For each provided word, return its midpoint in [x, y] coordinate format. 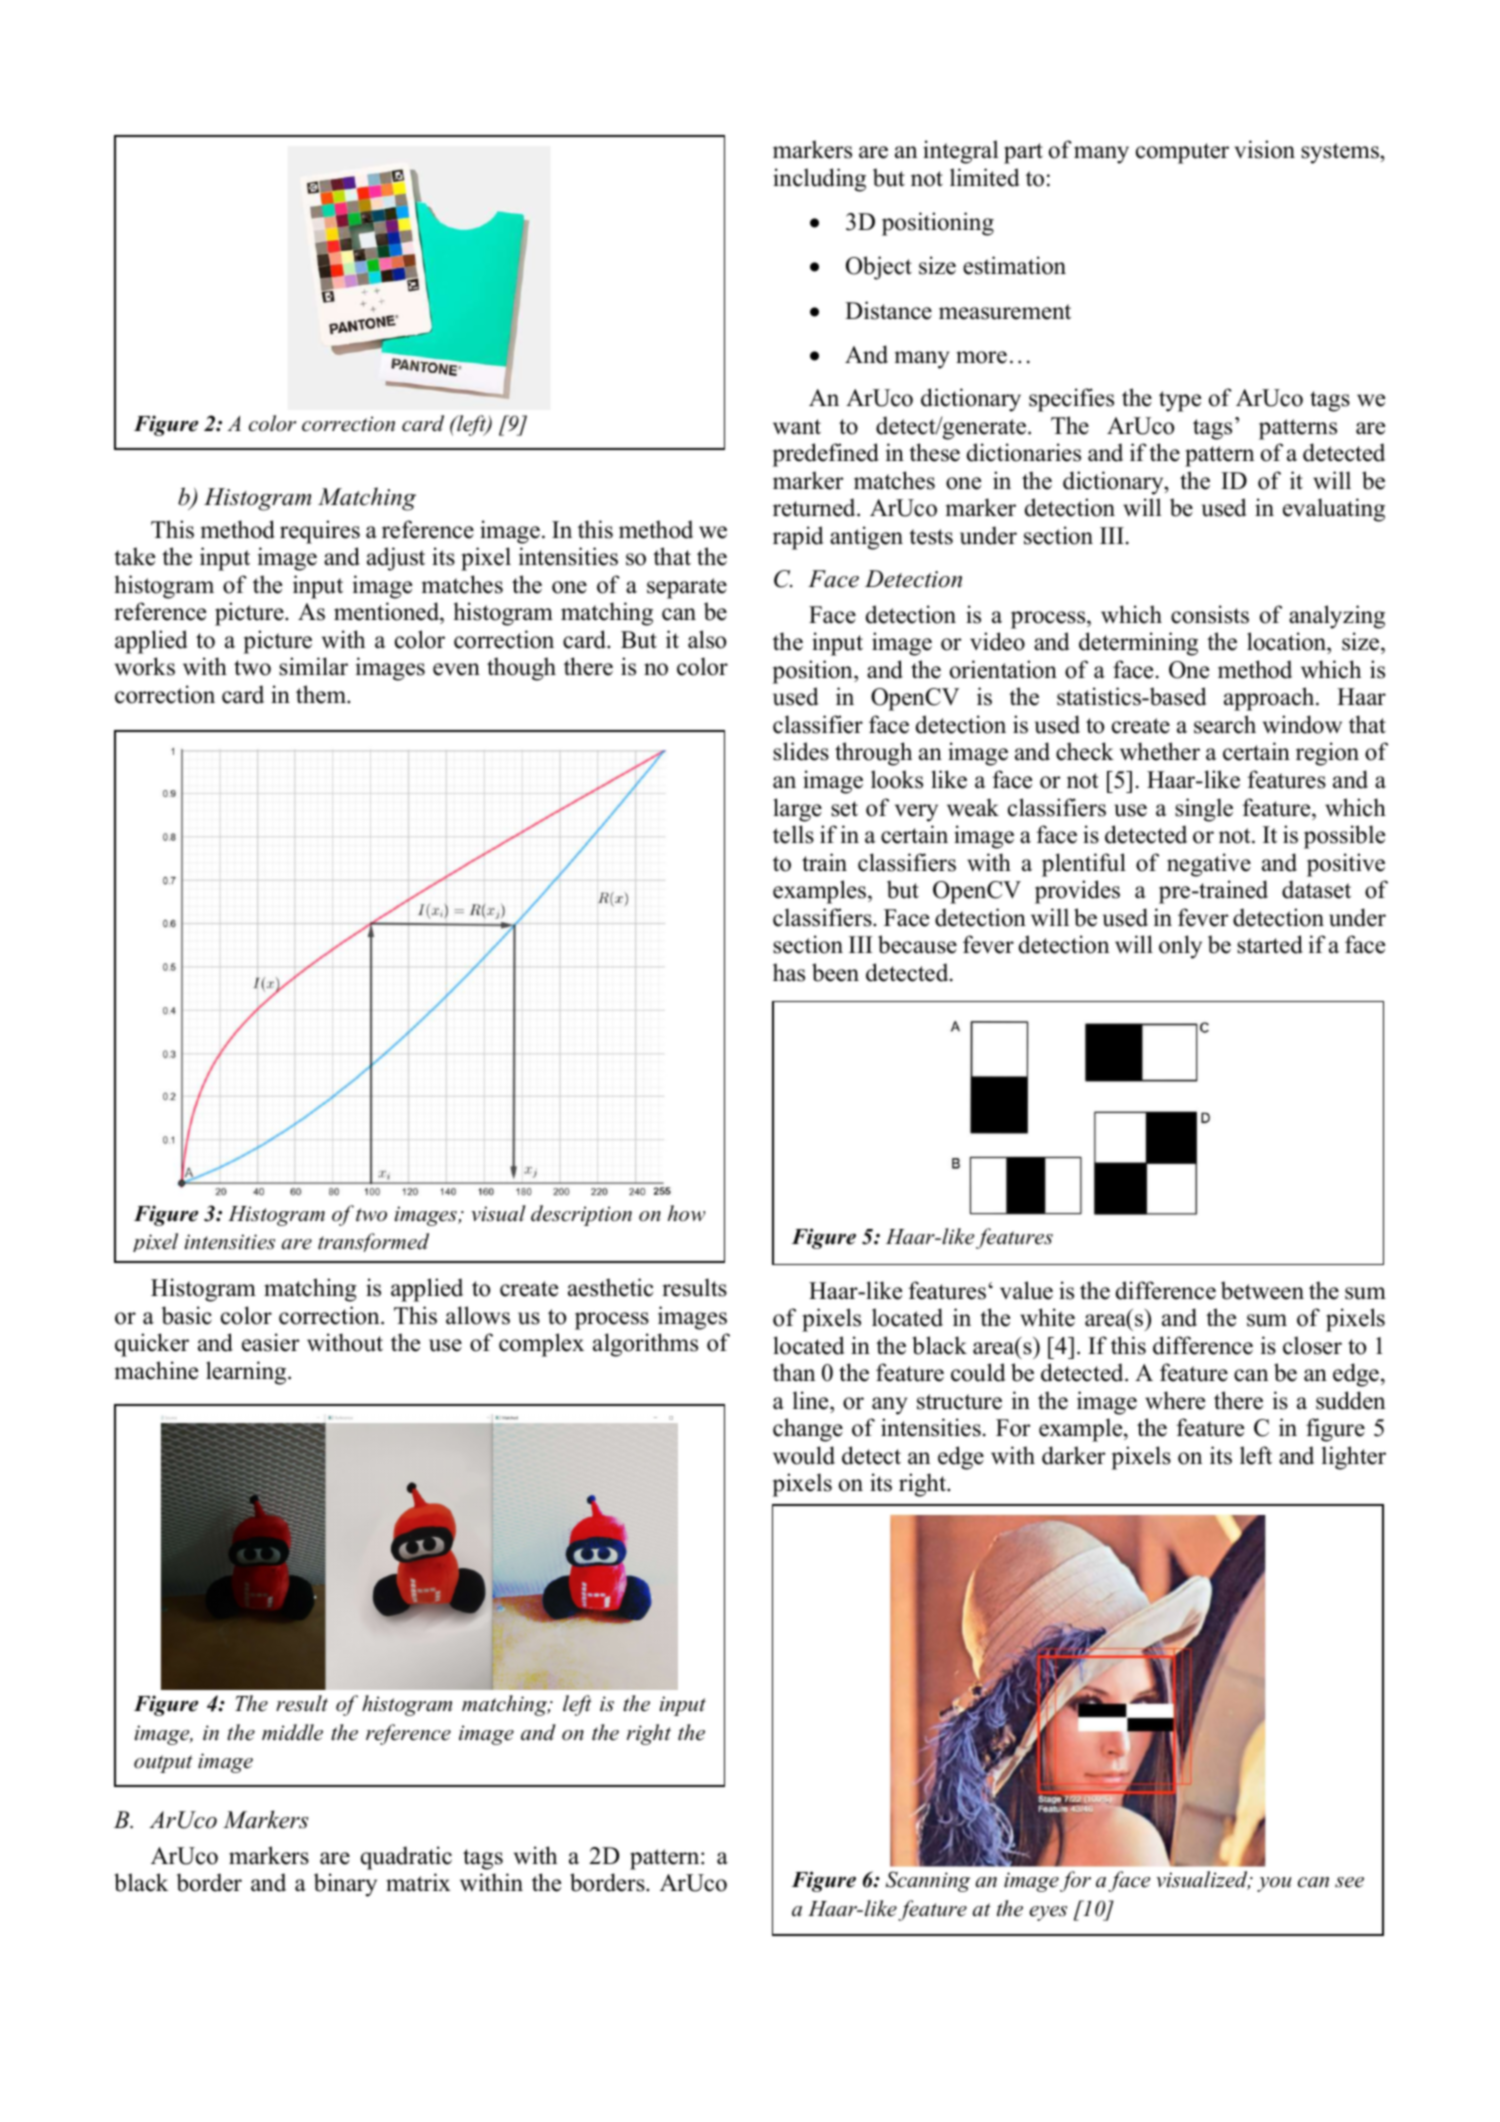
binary [345, 1885]
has [789, 972]
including [819, 180]
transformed [373, 1242]
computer [1182, 153]
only [1180, 947]
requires [320, 532]
